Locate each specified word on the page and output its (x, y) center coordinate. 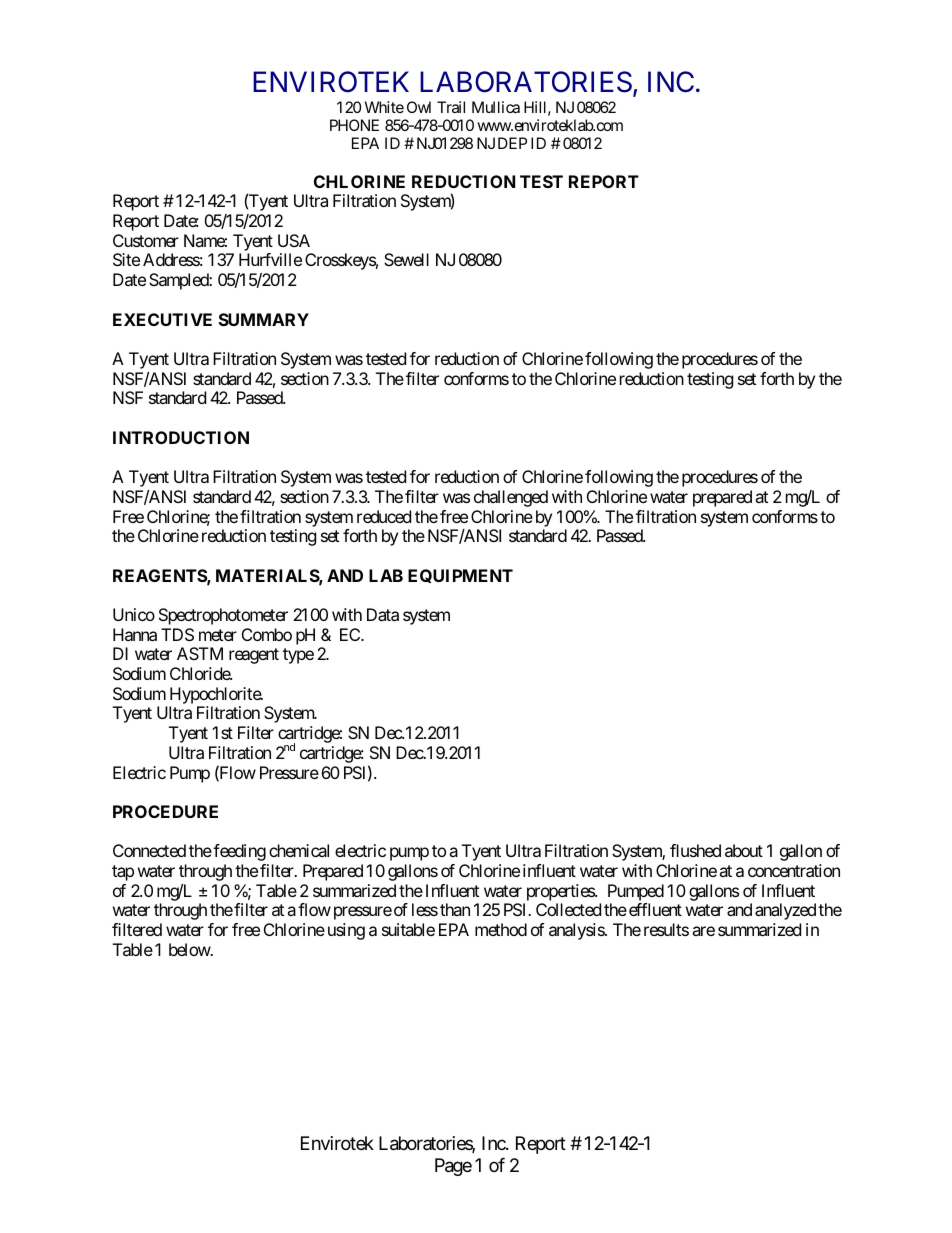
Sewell (406, 259)
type (298, 656)
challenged (511, 498)
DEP (512, 143)
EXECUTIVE (162, 319)
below (190, 949)
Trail (451, 107)
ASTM (200, 653)
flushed (695, 850)
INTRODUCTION (181, 437)
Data (383, 614)
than (455, 909)
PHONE (354, 125)
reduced (384, 516)
